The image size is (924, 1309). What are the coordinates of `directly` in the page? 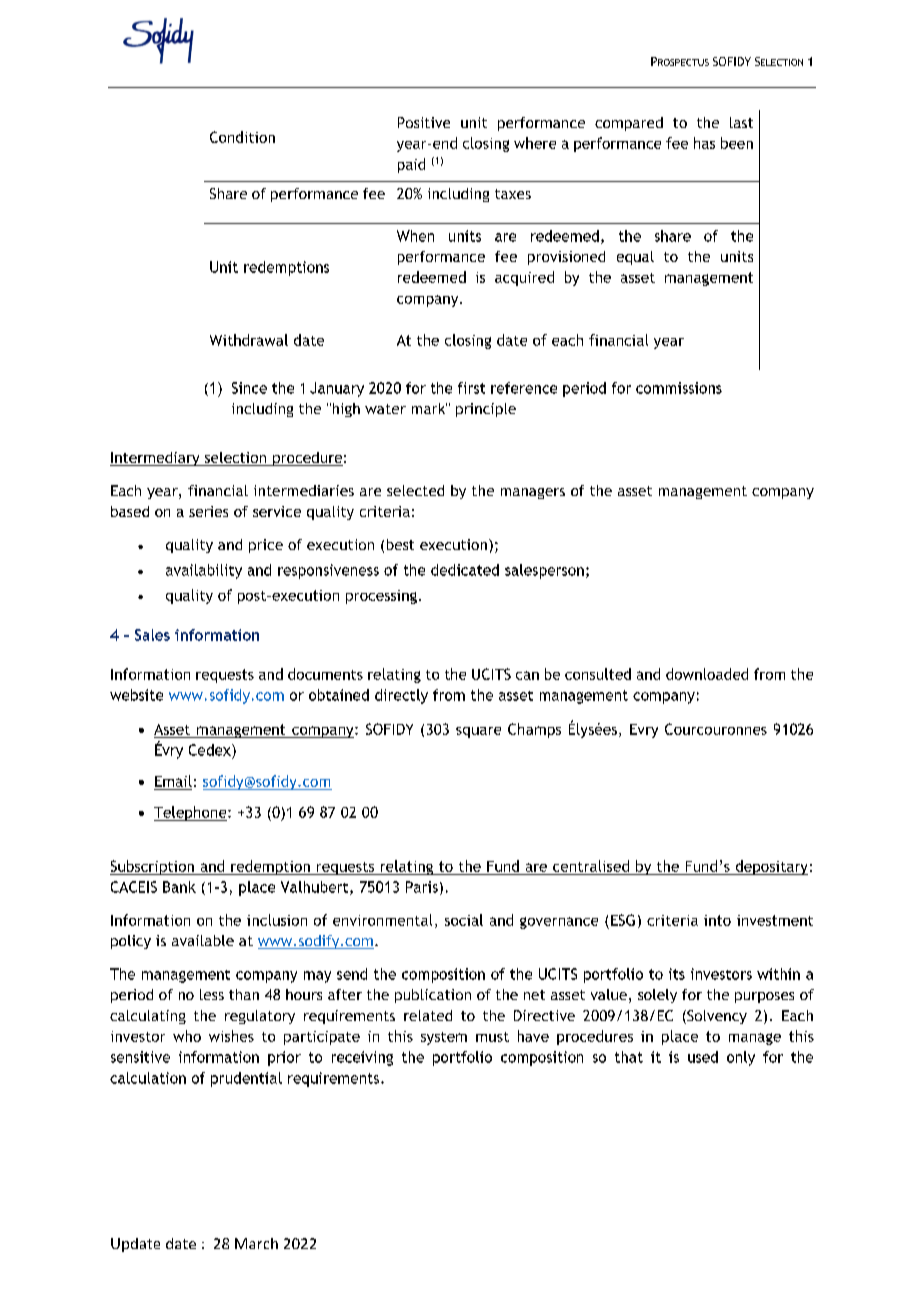 It's located at (401, 696).
